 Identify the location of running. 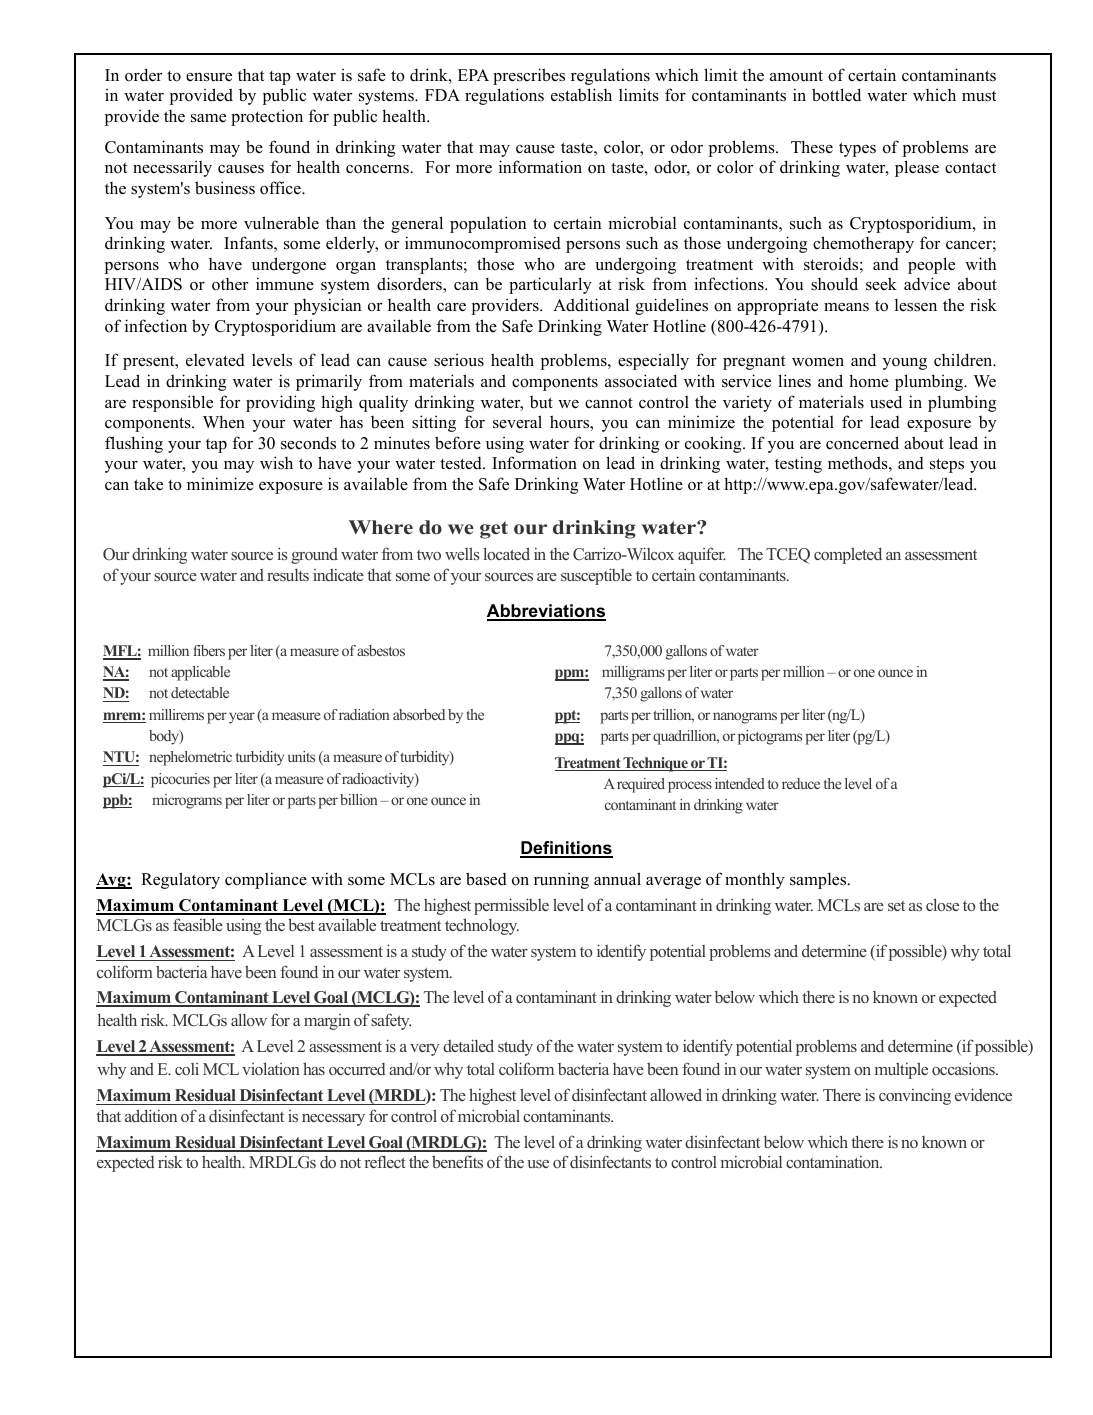
(561, 880).
